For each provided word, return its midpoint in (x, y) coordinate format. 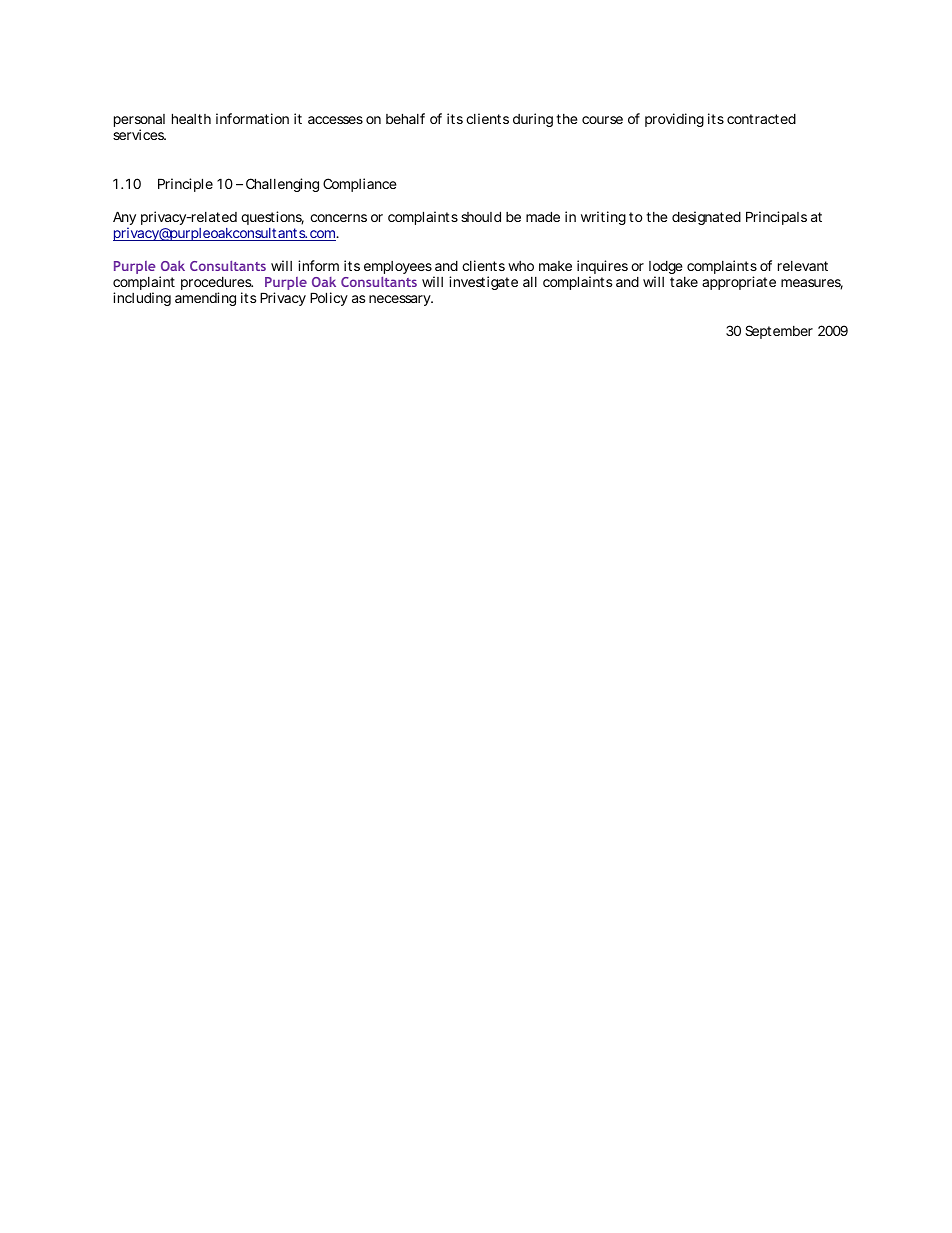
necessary (400, 300)
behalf (405, 118)
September (779, 332)
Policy (329, 299)
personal (139, 122)
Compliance (360, 185)
